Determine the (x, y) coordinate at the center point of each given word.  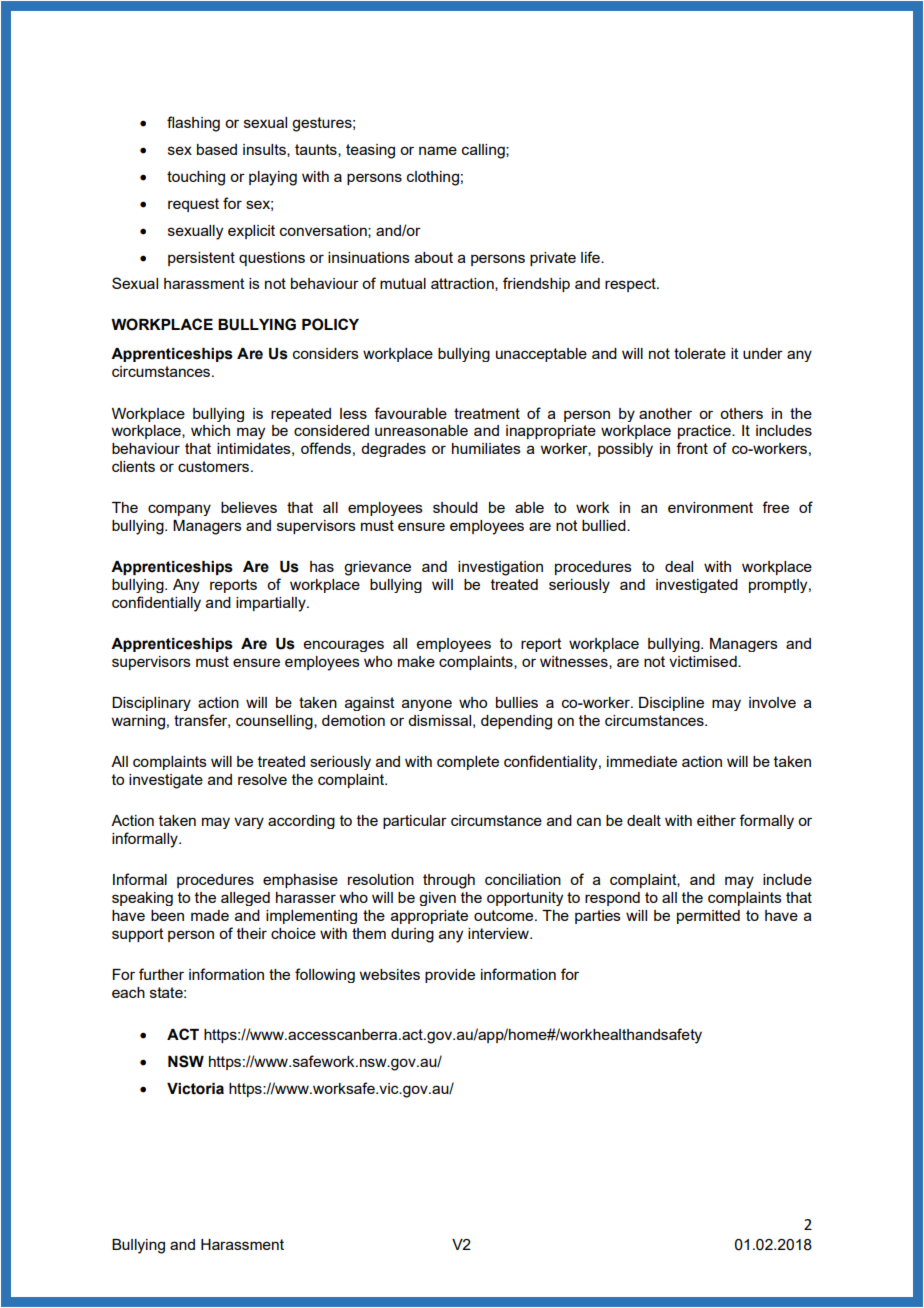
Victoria (195, 1089)
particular (415, 822)
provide (450, 976)
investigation (500, 568)
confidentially (156, 604)
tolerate (700, 353)
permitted (708, 917)
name (438, 150)
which (210, 430)
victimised (704, 661)
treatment (487, 413)
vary (249, 823)
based (217, 149)
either (716, 820)
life (591, 257)
